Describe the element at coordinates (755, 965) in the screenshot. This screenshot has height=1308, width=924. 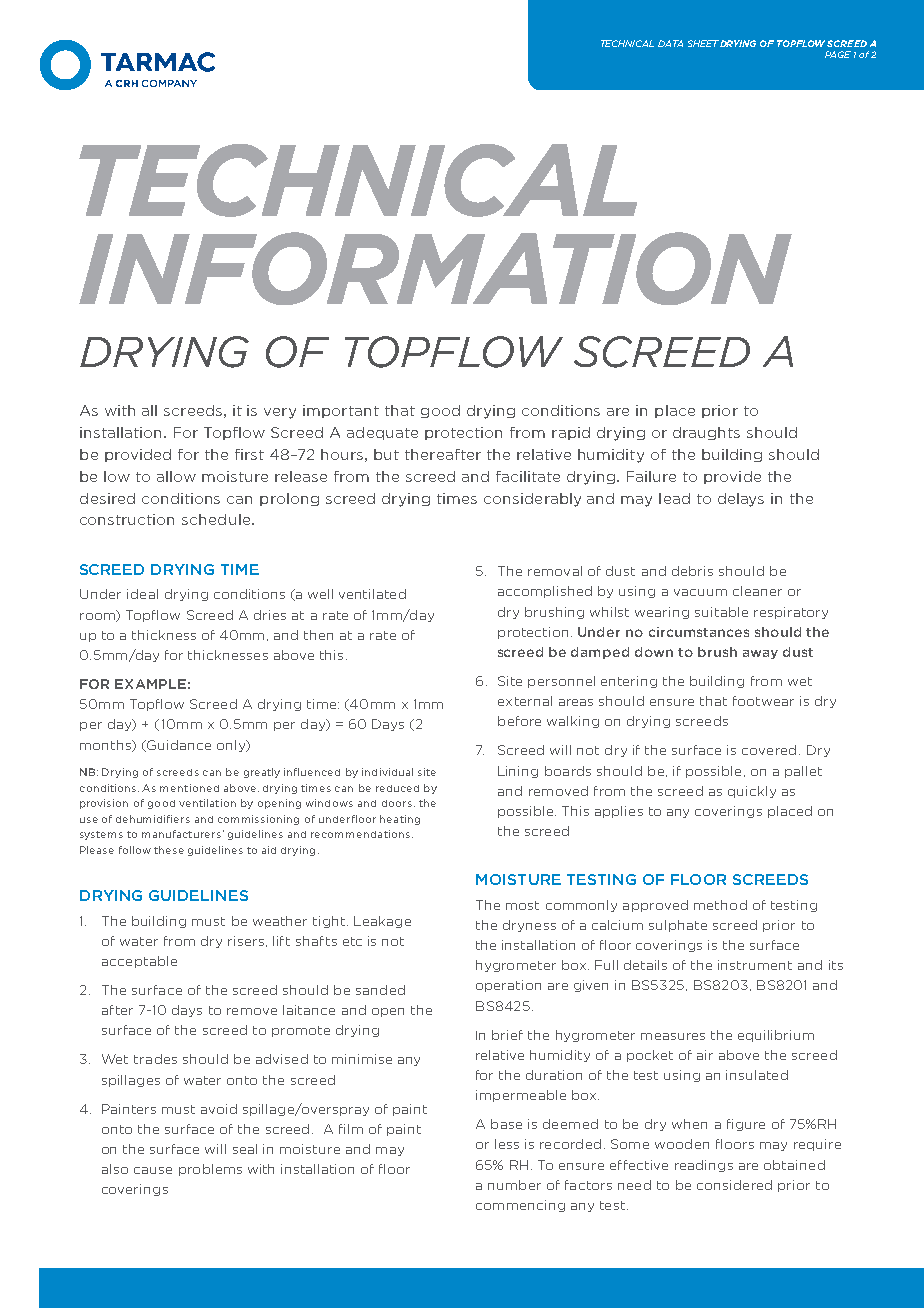
I see `instrument` at that location.
